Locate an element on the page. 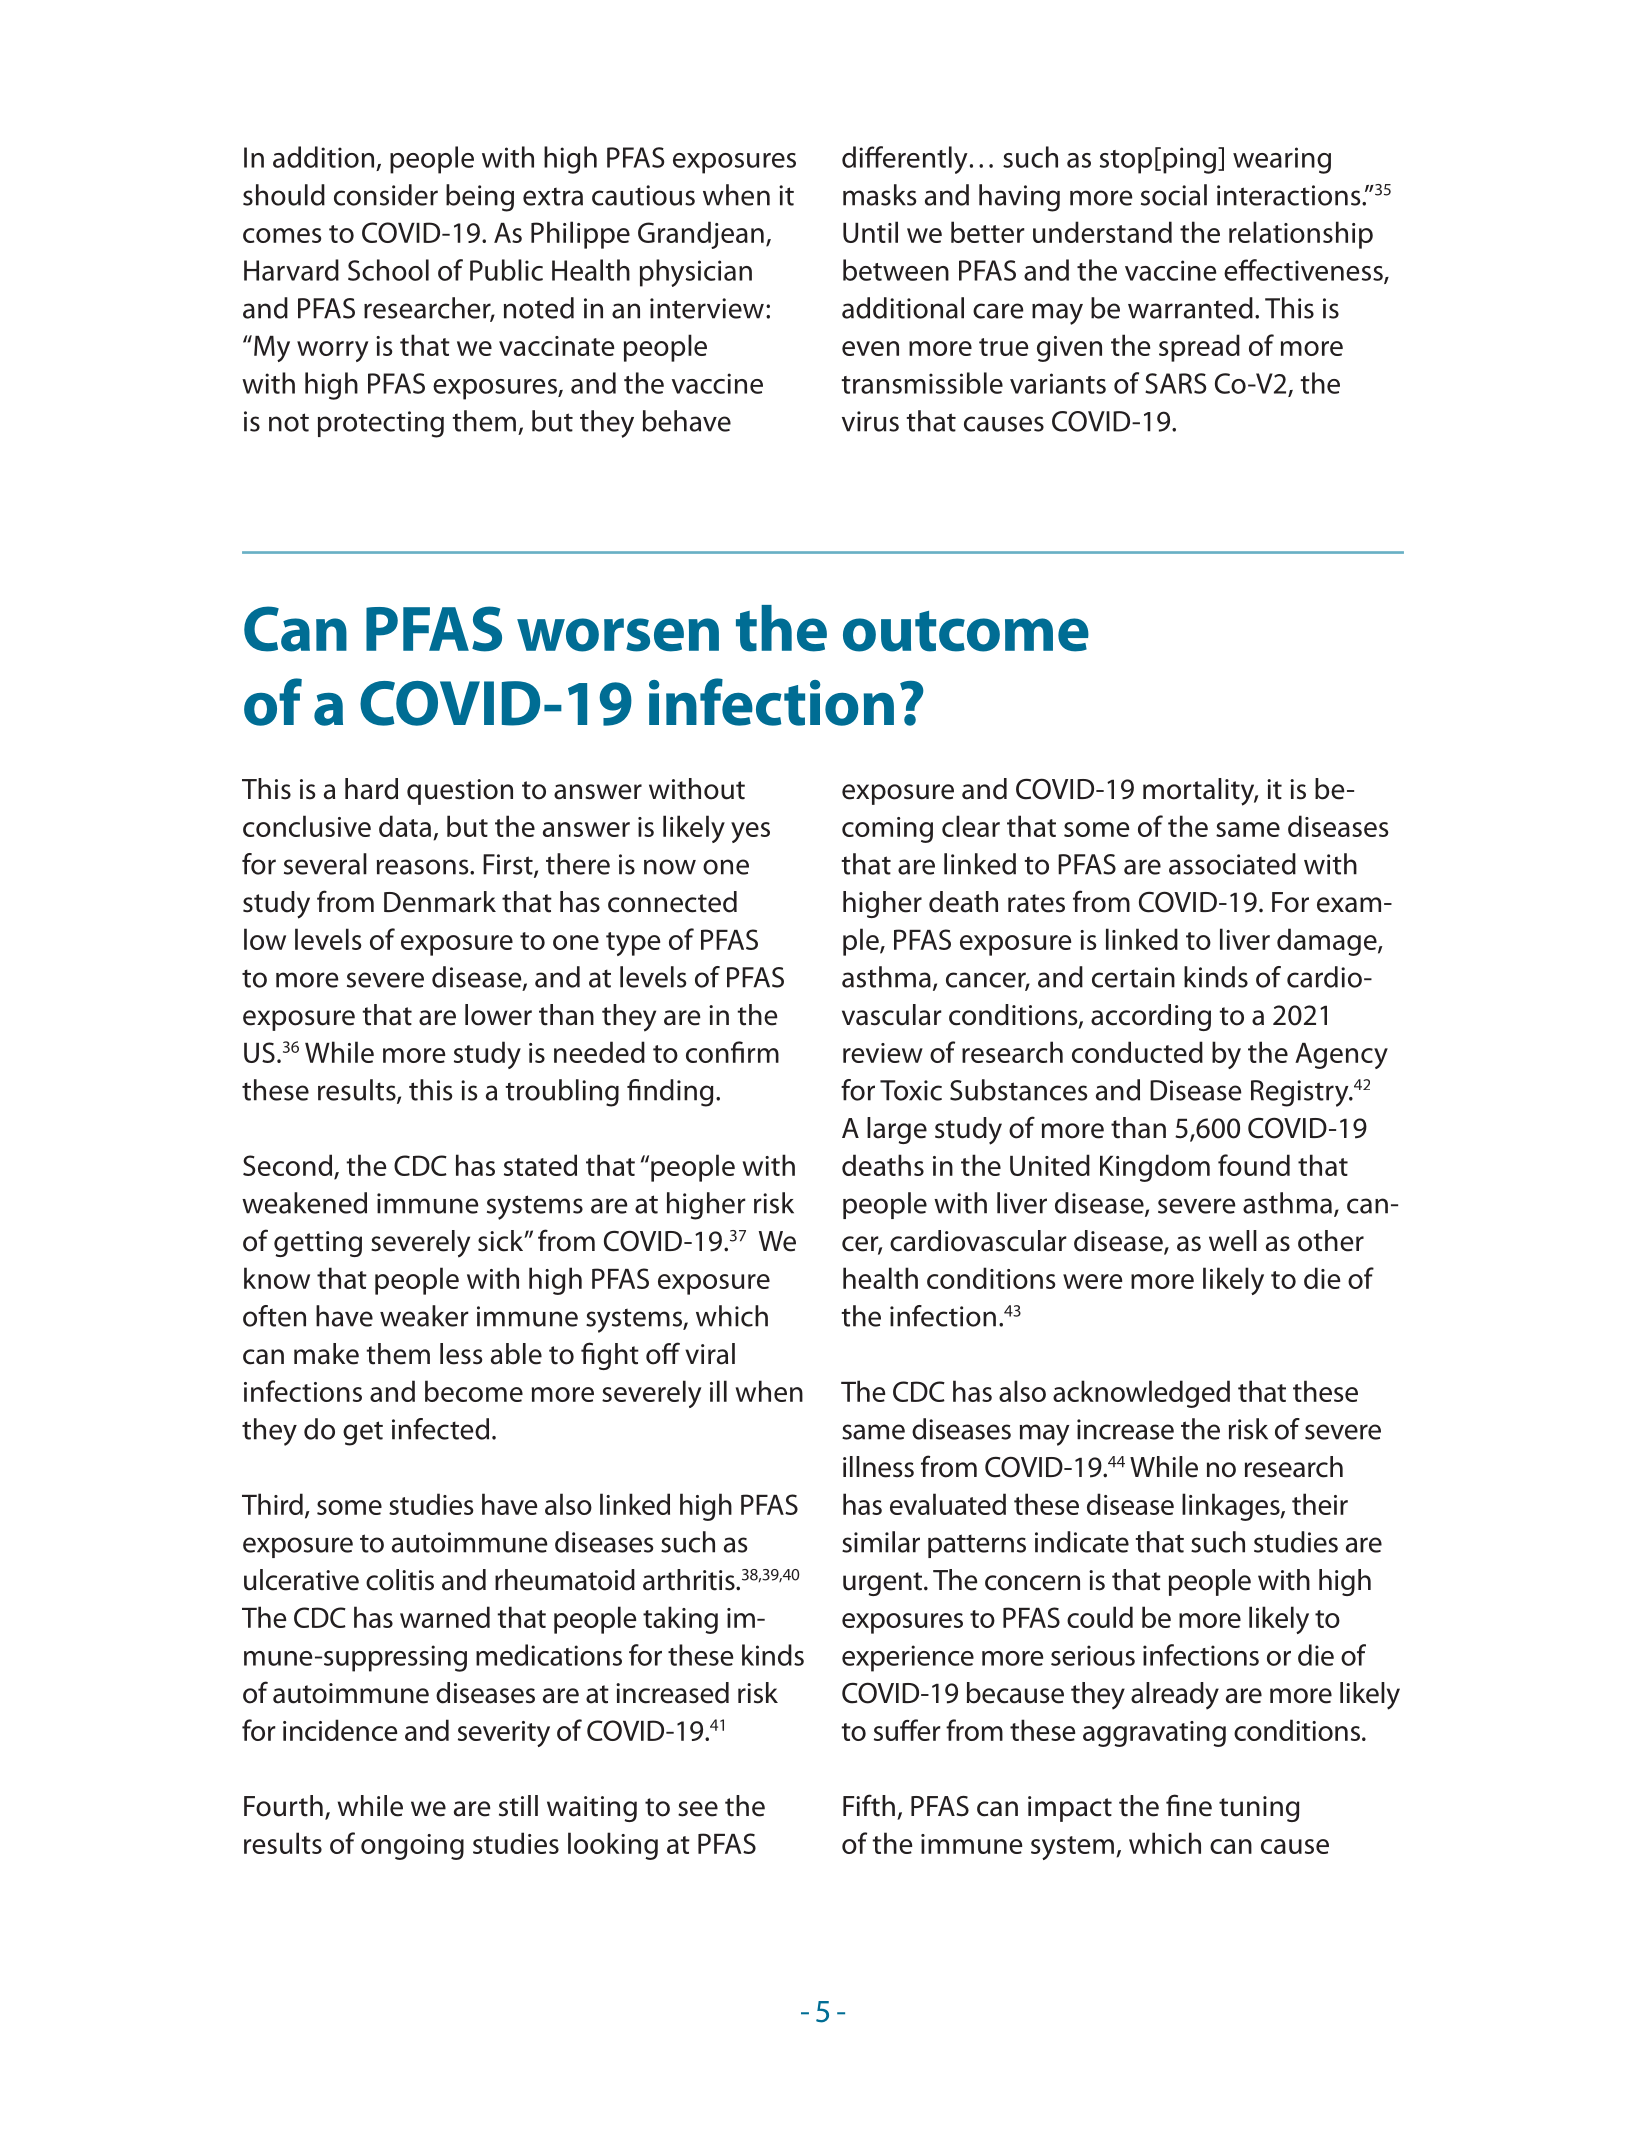 The image size is (1646, 2131). social is located at coordinates (1174, 195).
